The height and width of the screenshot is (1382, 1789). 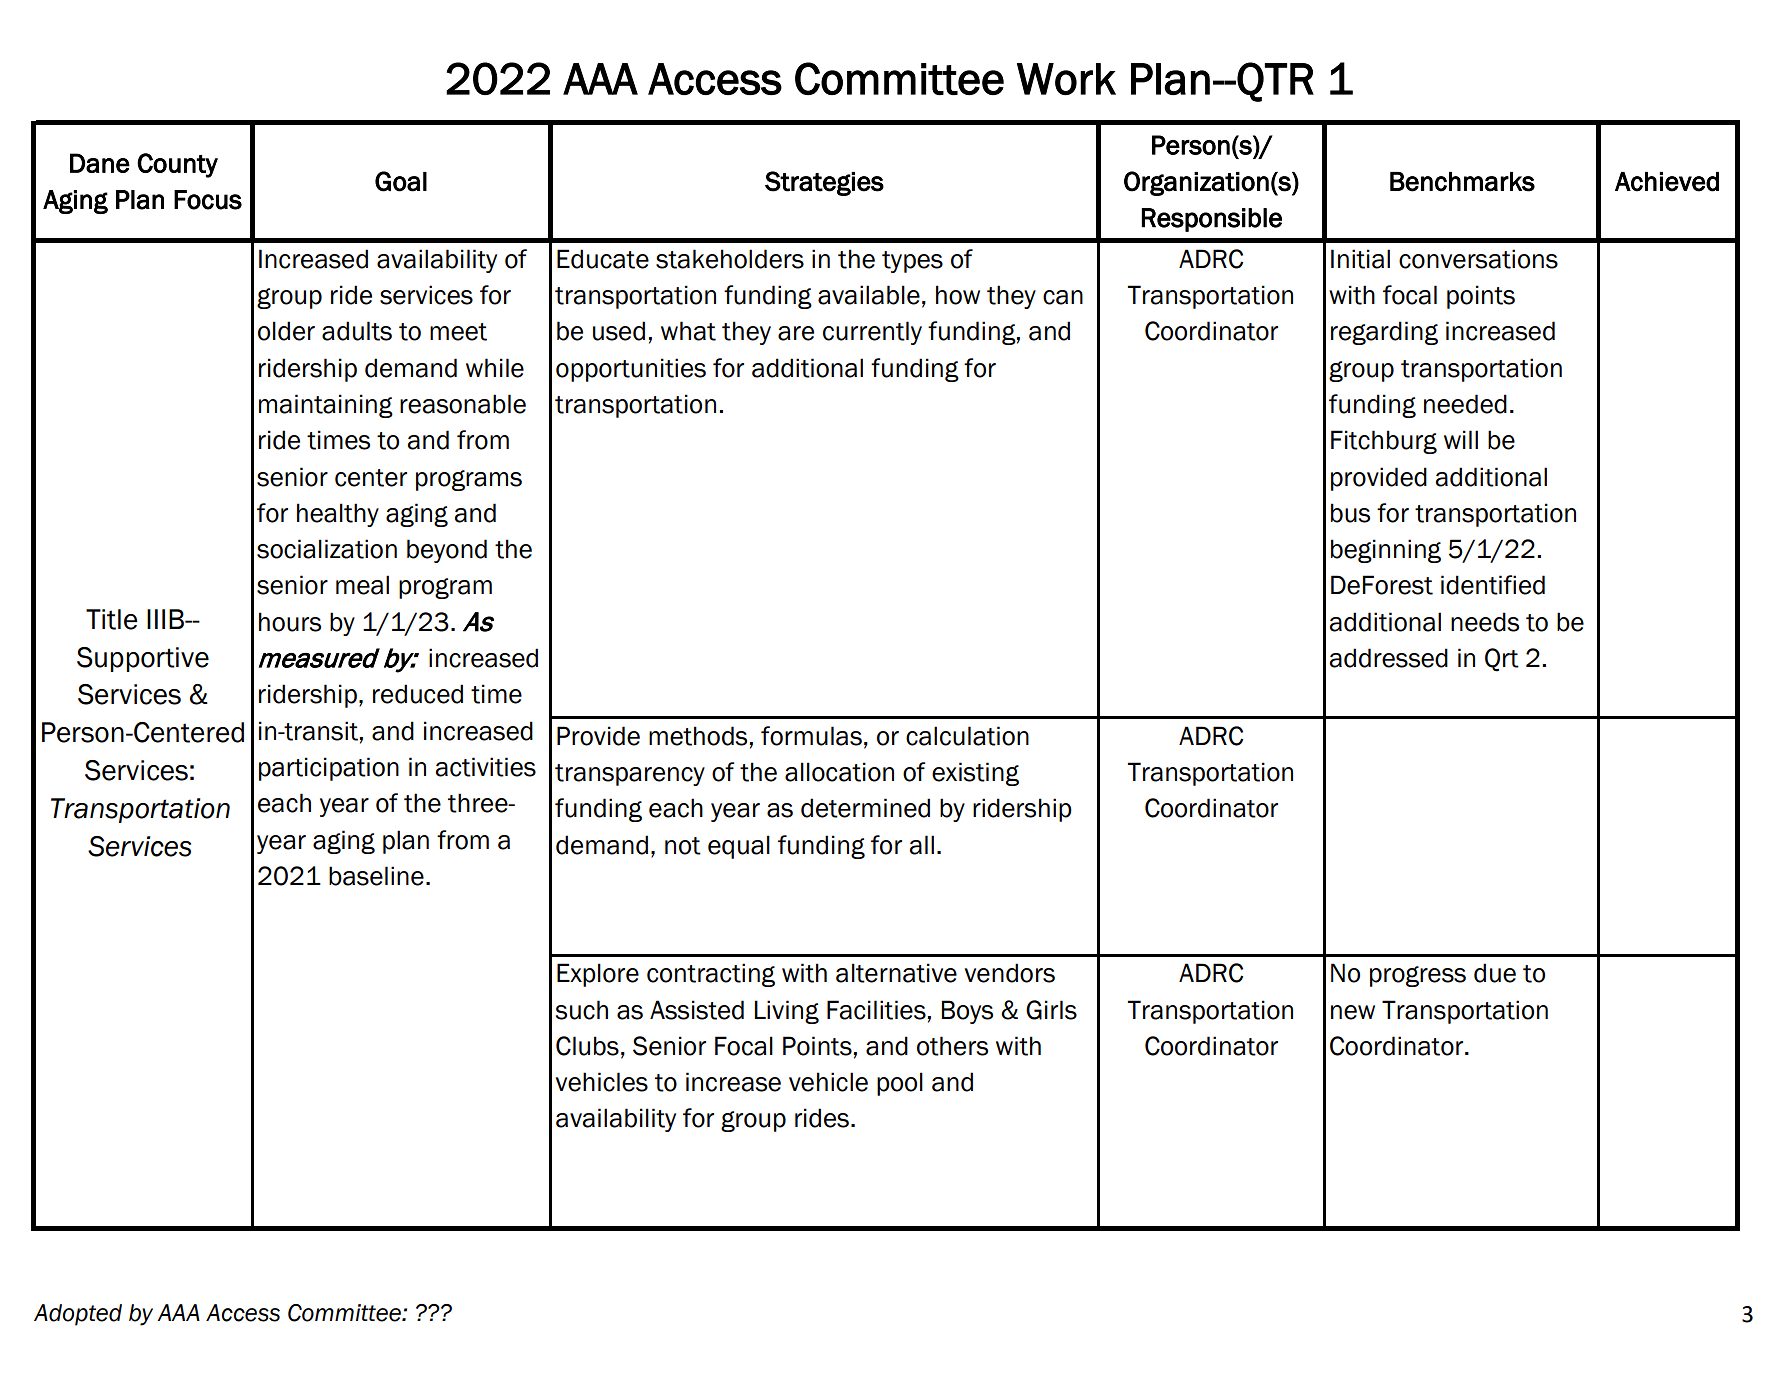 I want to click on County, so click(x=177, y=165).
